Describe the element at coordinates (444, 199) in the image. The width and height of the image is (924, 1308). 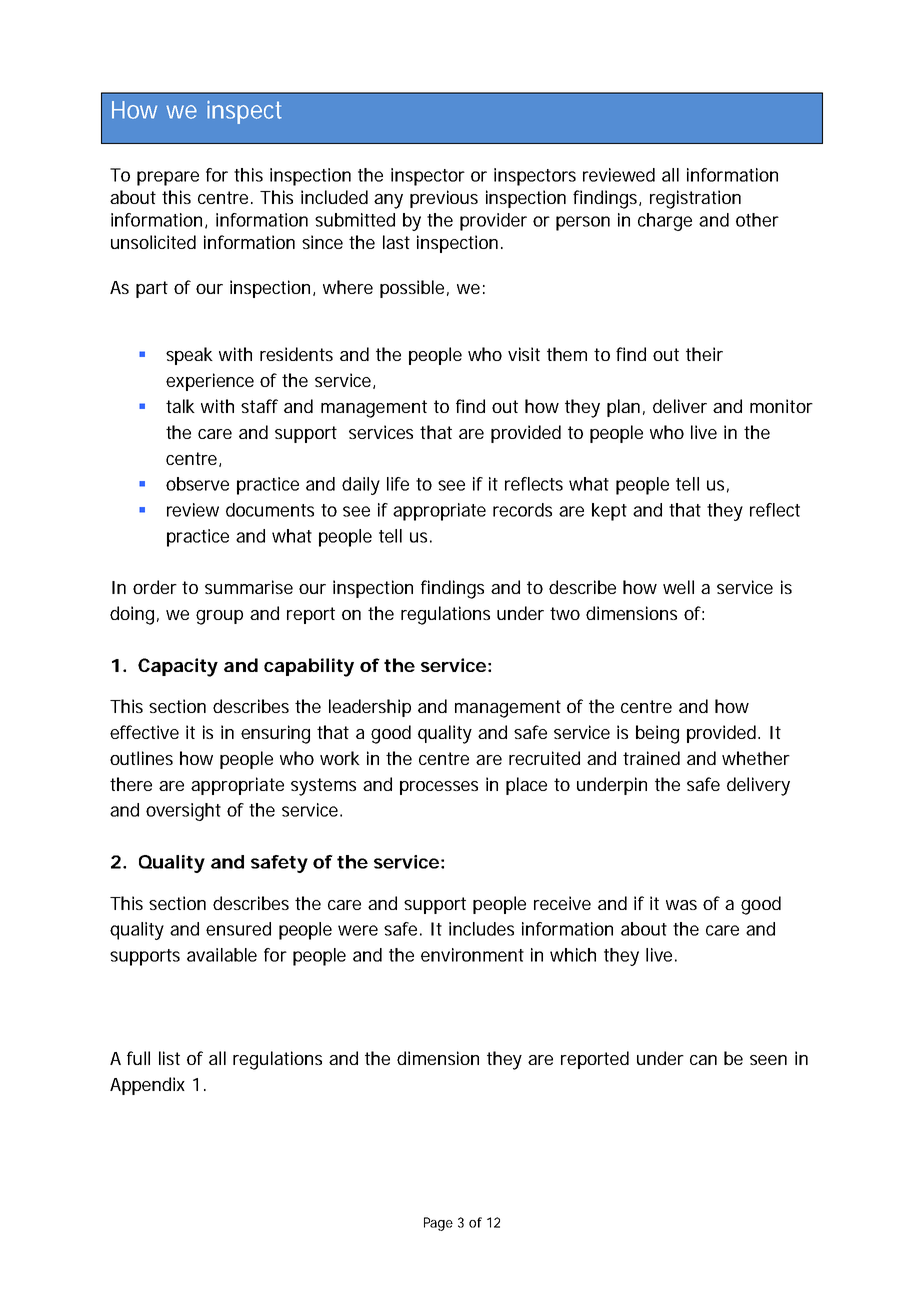
I see `previous` at that location.
